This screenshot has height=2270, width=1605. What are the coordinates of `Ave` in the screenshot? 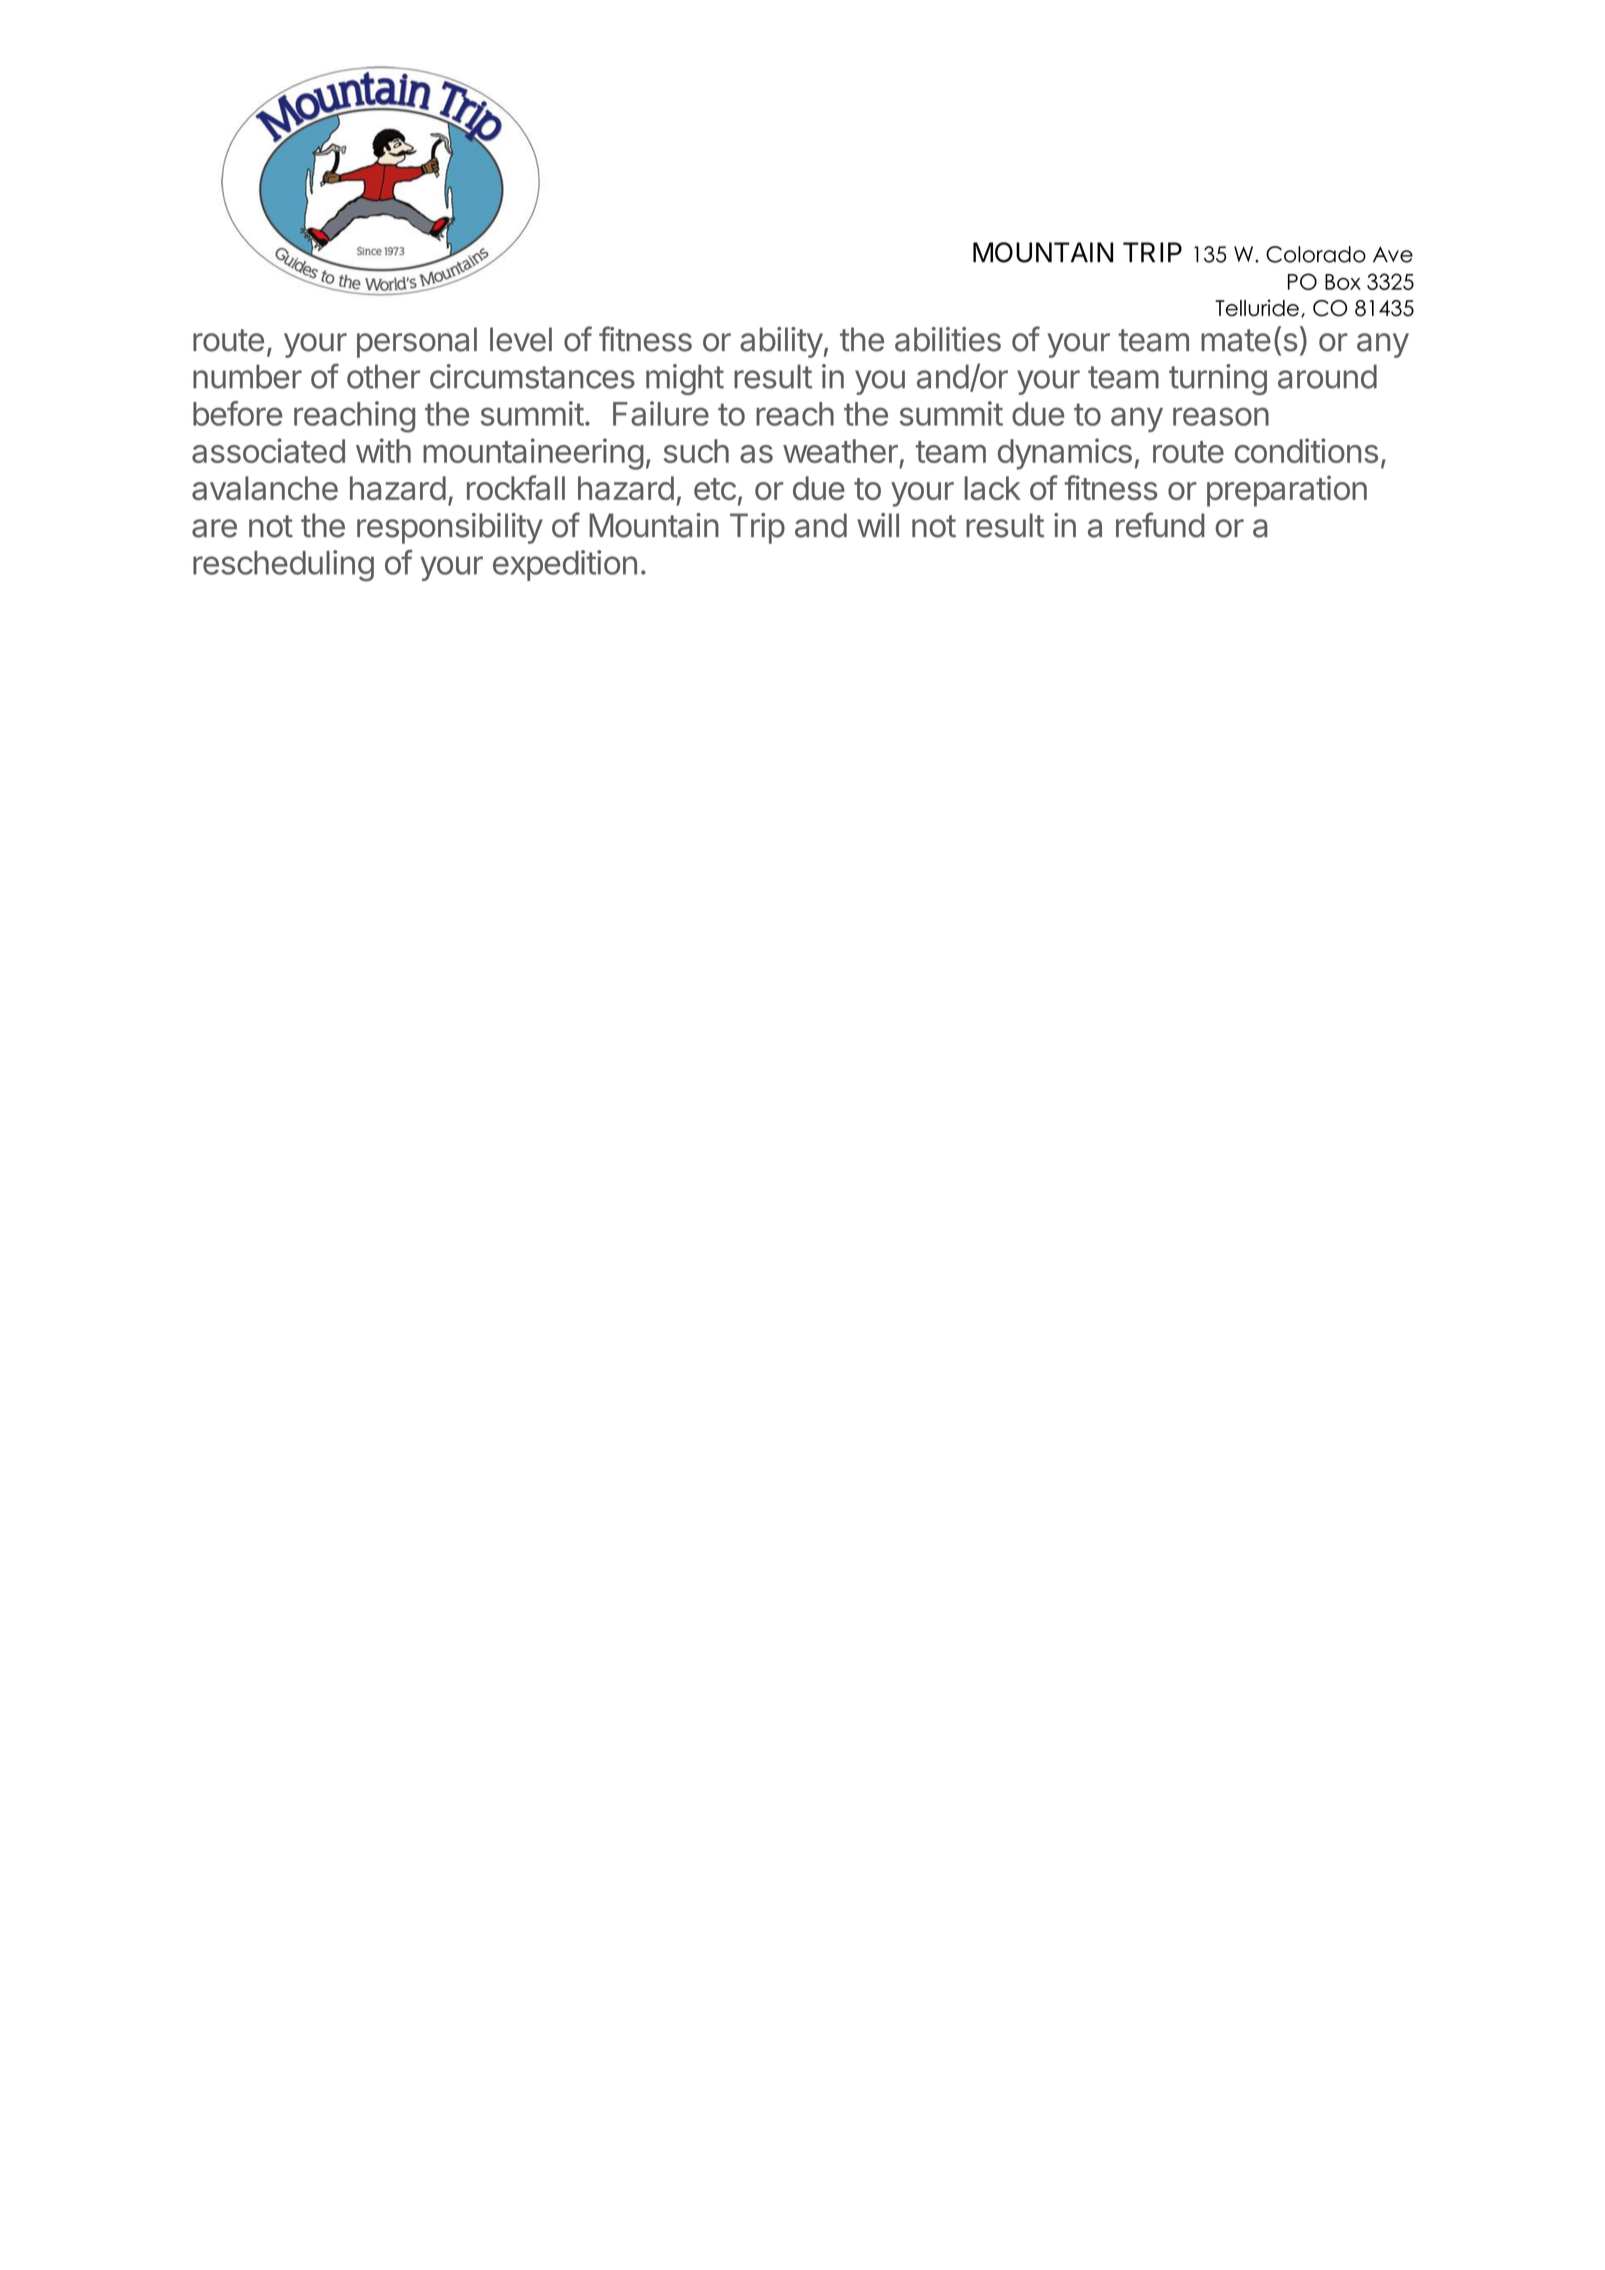 It's located at (1393, 254).
